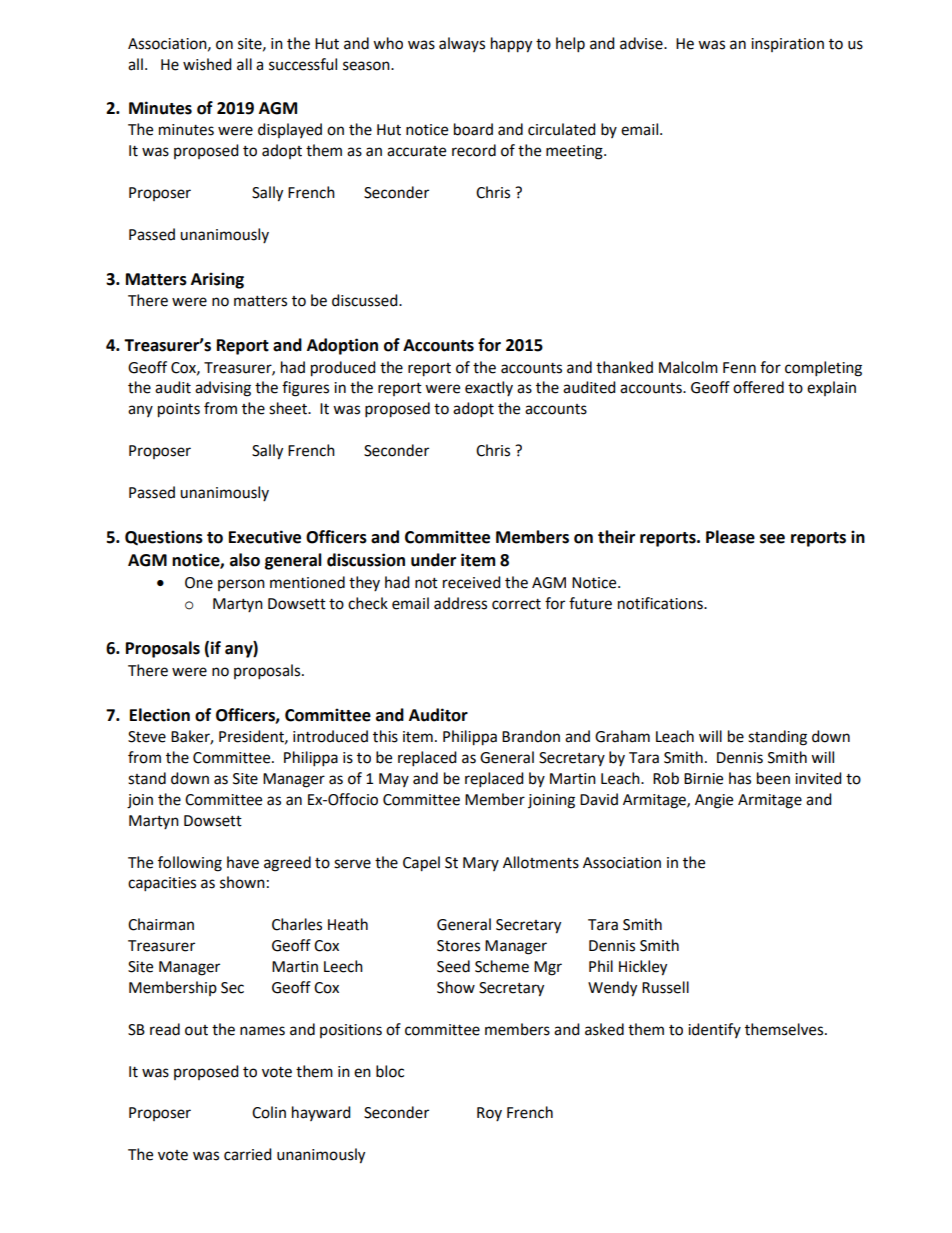 This screenshot has height=1233, width=952. I want to click on Brandon, so click(531, 736).
